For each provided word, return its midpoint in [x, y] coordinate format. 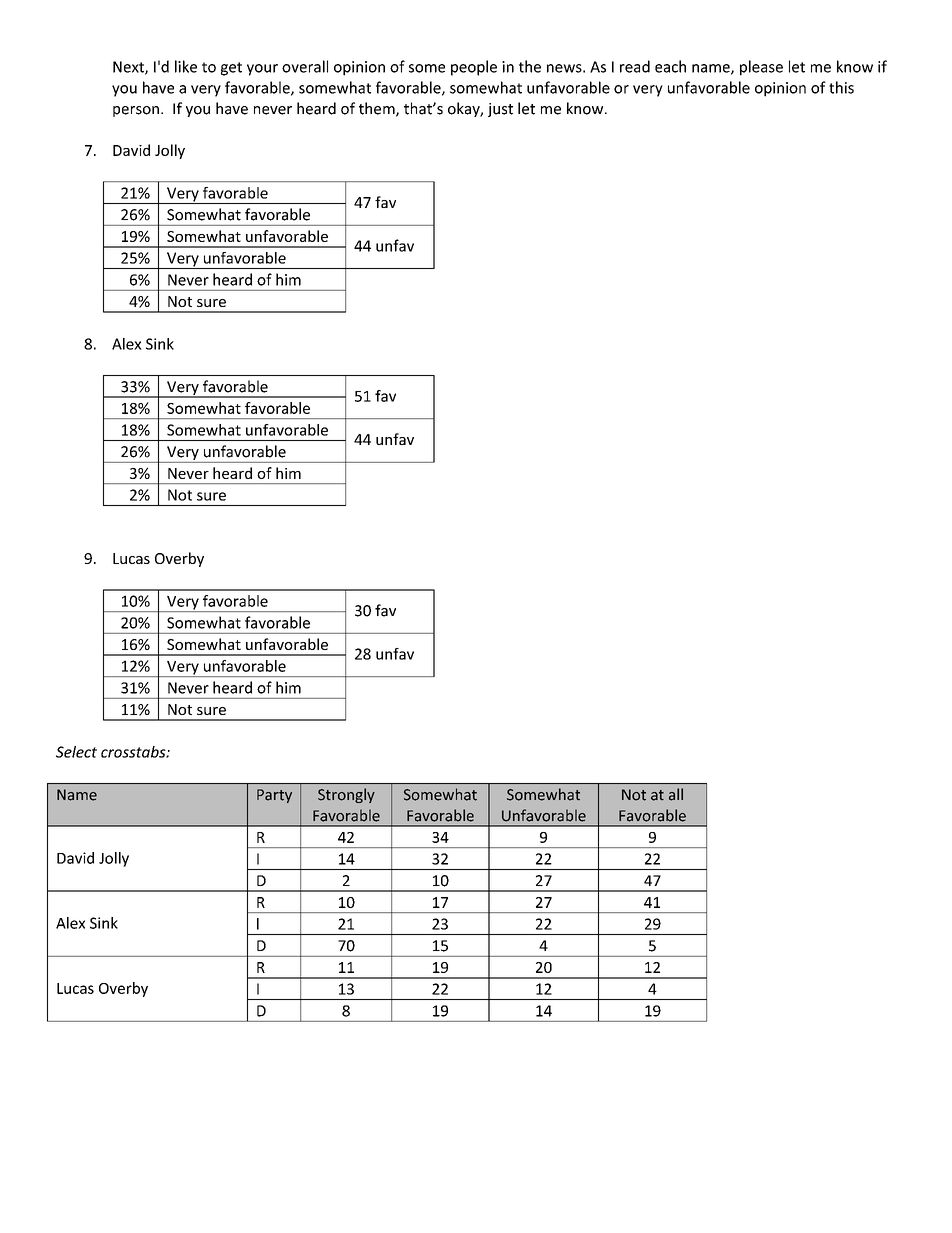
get [231, 69]
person [136, 111]
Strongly [346, 795]
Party [274, 796]
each [670, 66]
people [474, 68]
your [262, 70]
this [841, 87]
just [500, 110]
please [761, 68]
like [186, 66]
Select [76, 752]
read [635, 66]
